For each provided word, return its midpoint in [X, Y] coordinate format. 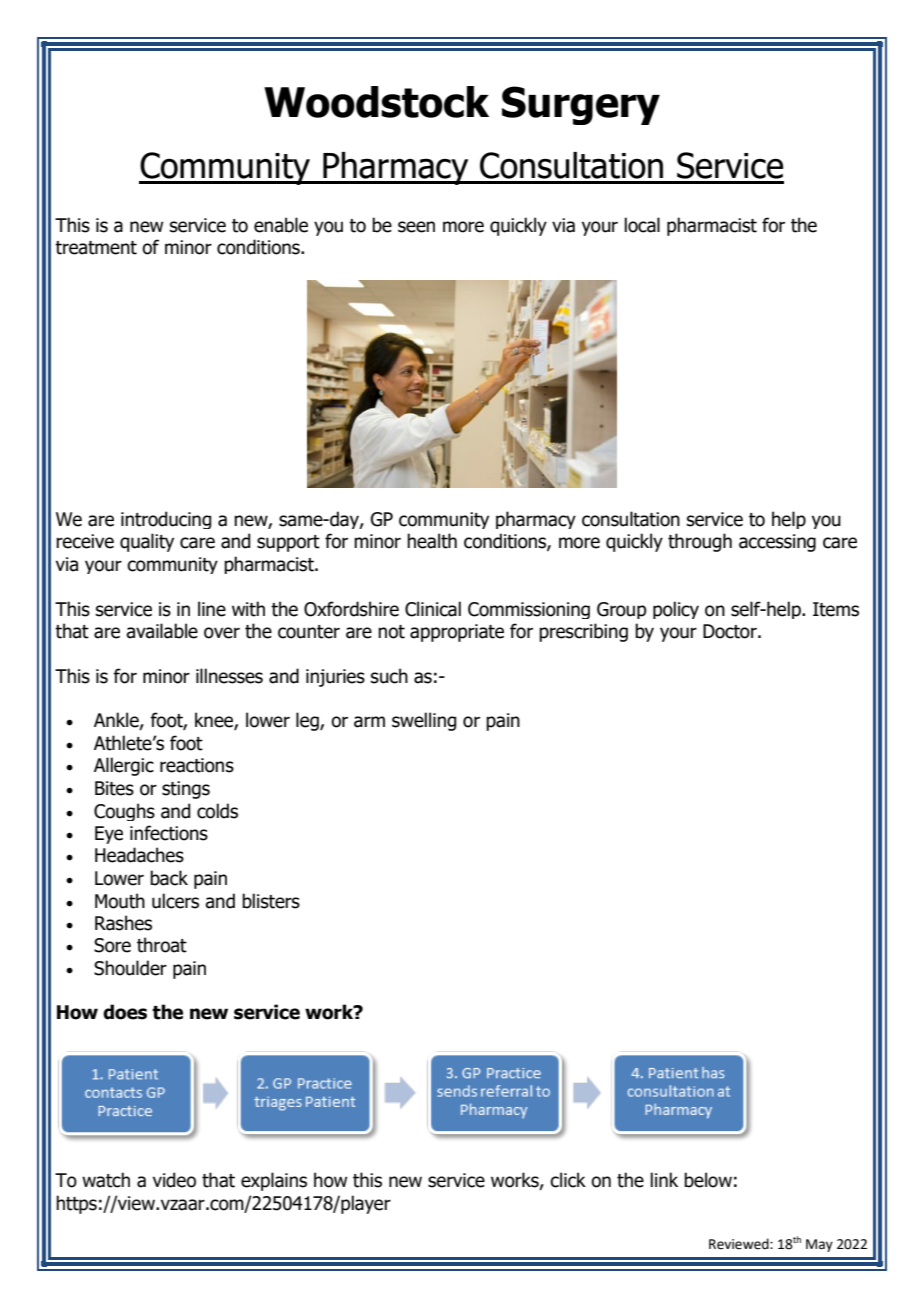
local [642, 225]
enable [281, 225]
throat [162, 945]
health [432, 541]
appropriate [457, 633]
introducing [166, 520]
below [708, 1180]
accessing [777, 543]
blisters [271, 901]
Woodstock [376, 102]
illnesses [229, 676]
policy [676, 610]
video [174, 1180]
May [819, 1245]
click [568, 1180]
